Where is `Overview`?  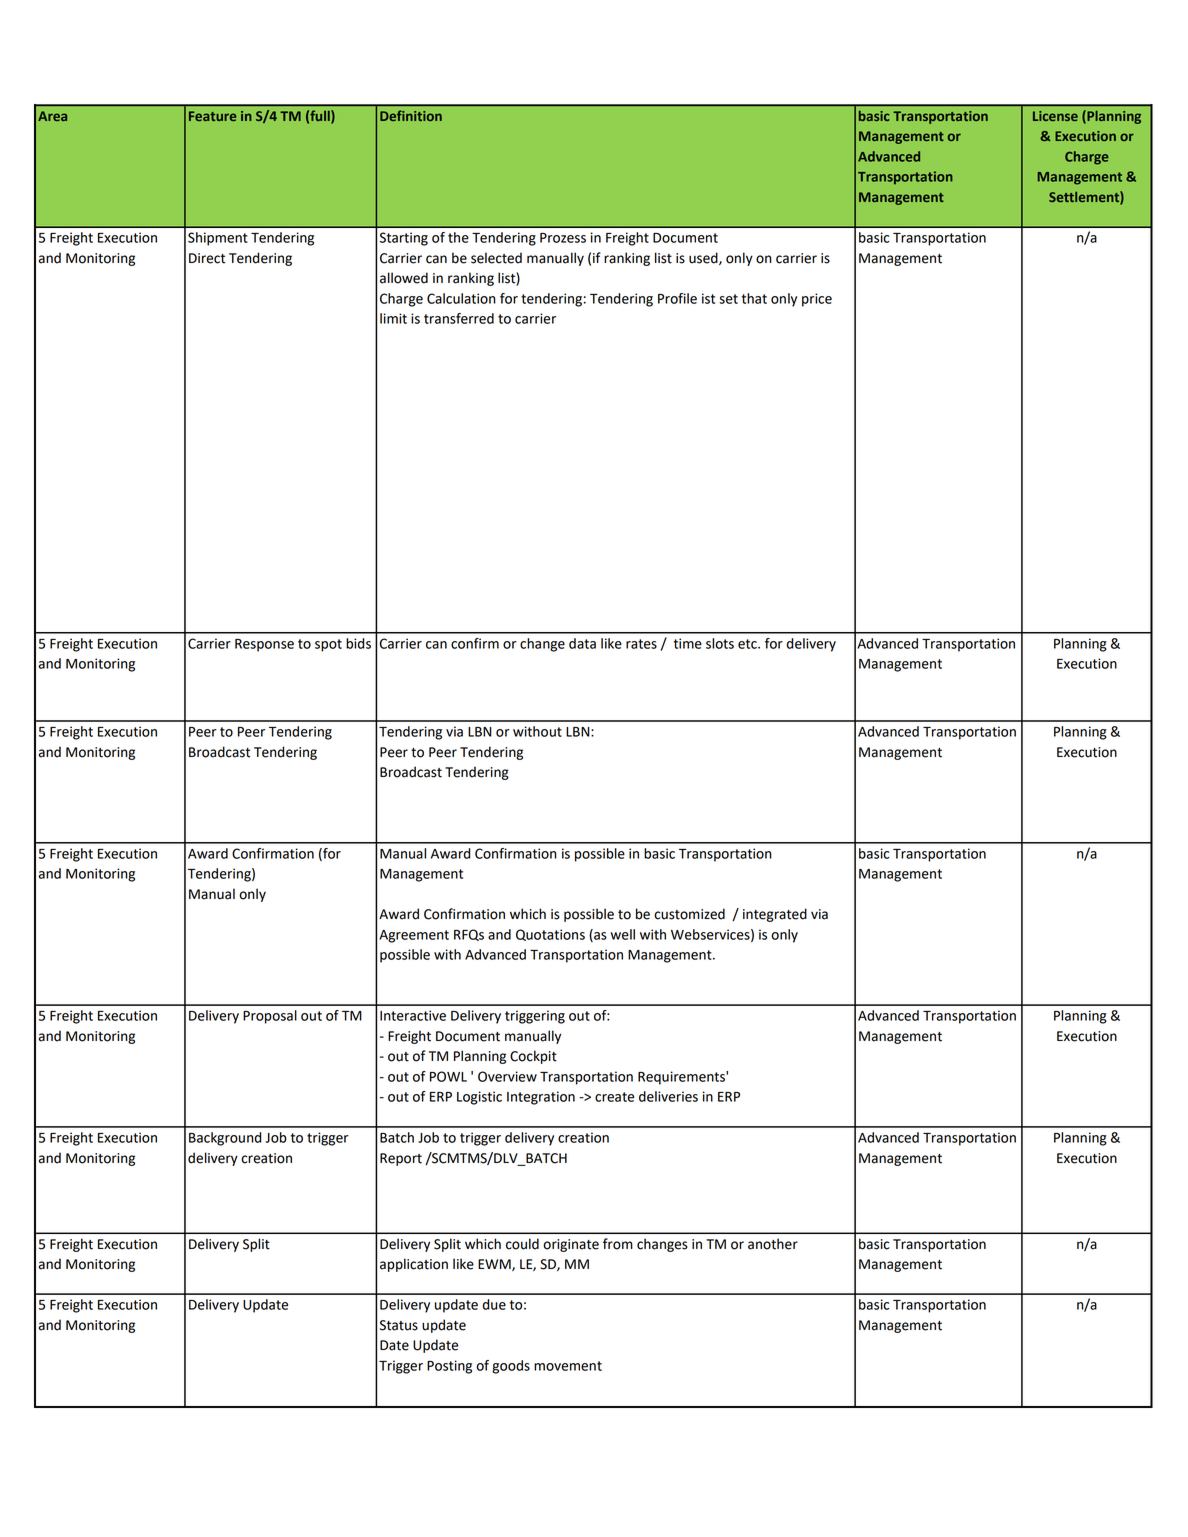
Overview is located at coordinates (507, 1076).
